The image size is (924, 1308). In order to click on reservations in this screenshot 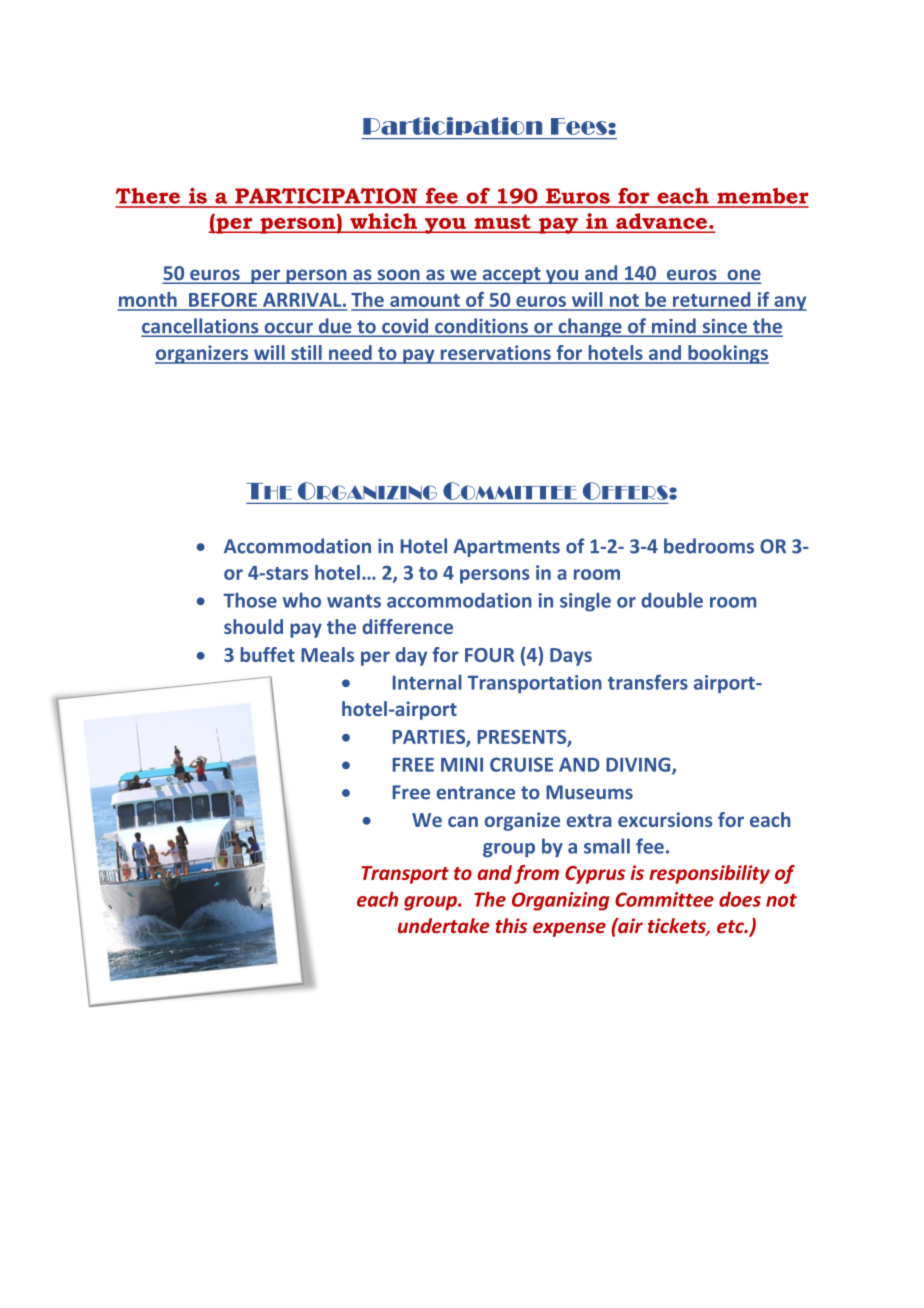, I will do `click(495, 354)`.
